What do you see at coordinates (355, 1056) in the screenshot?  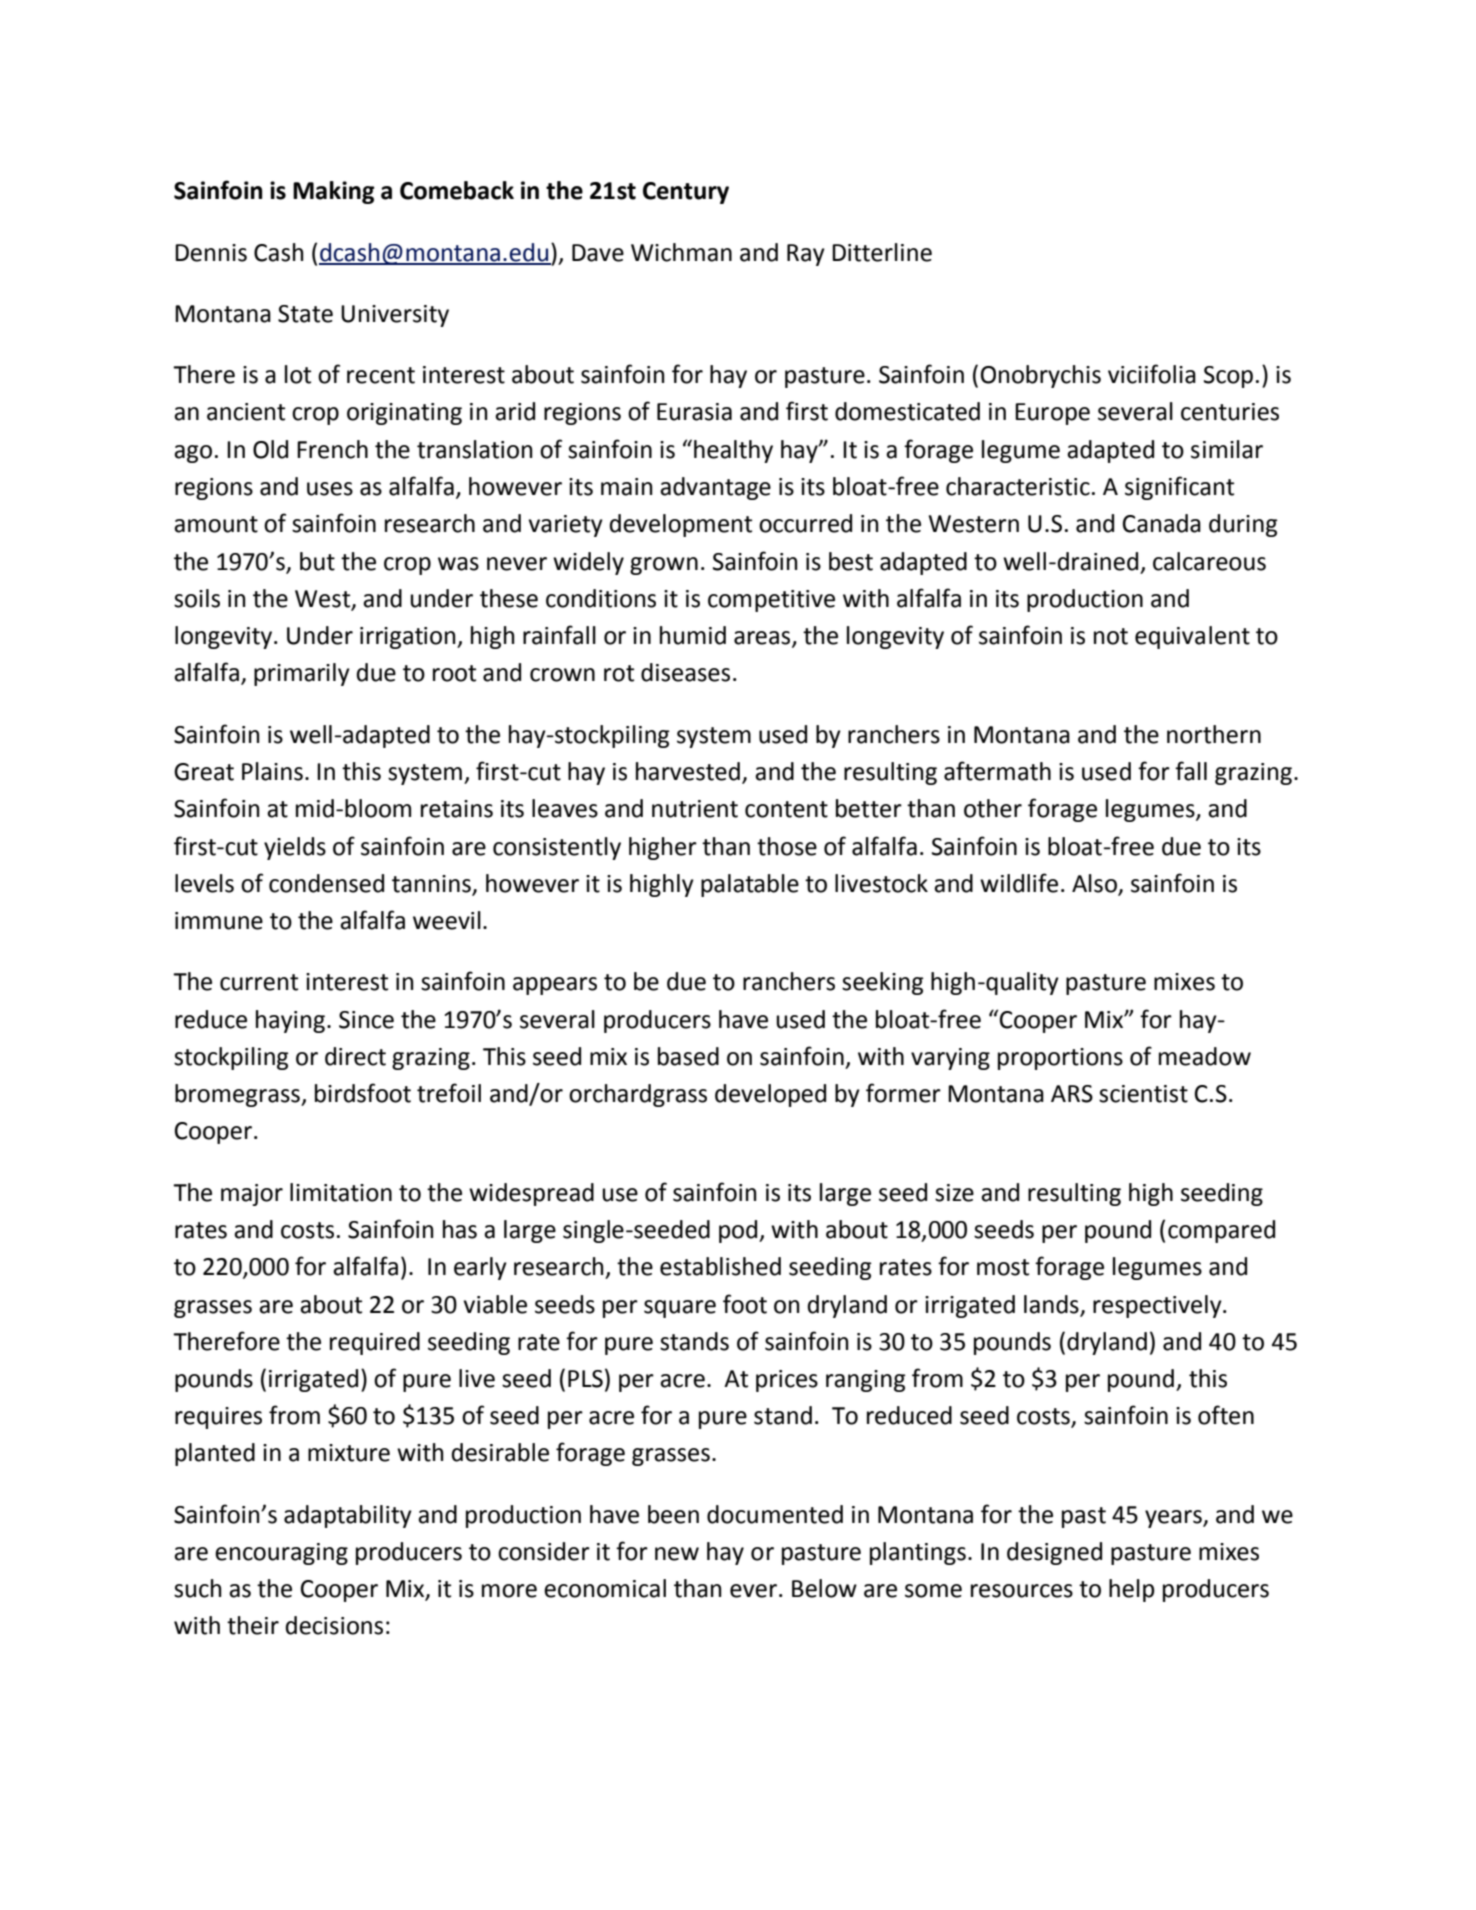 I see `direct` at bounding box center [355, 1056].
